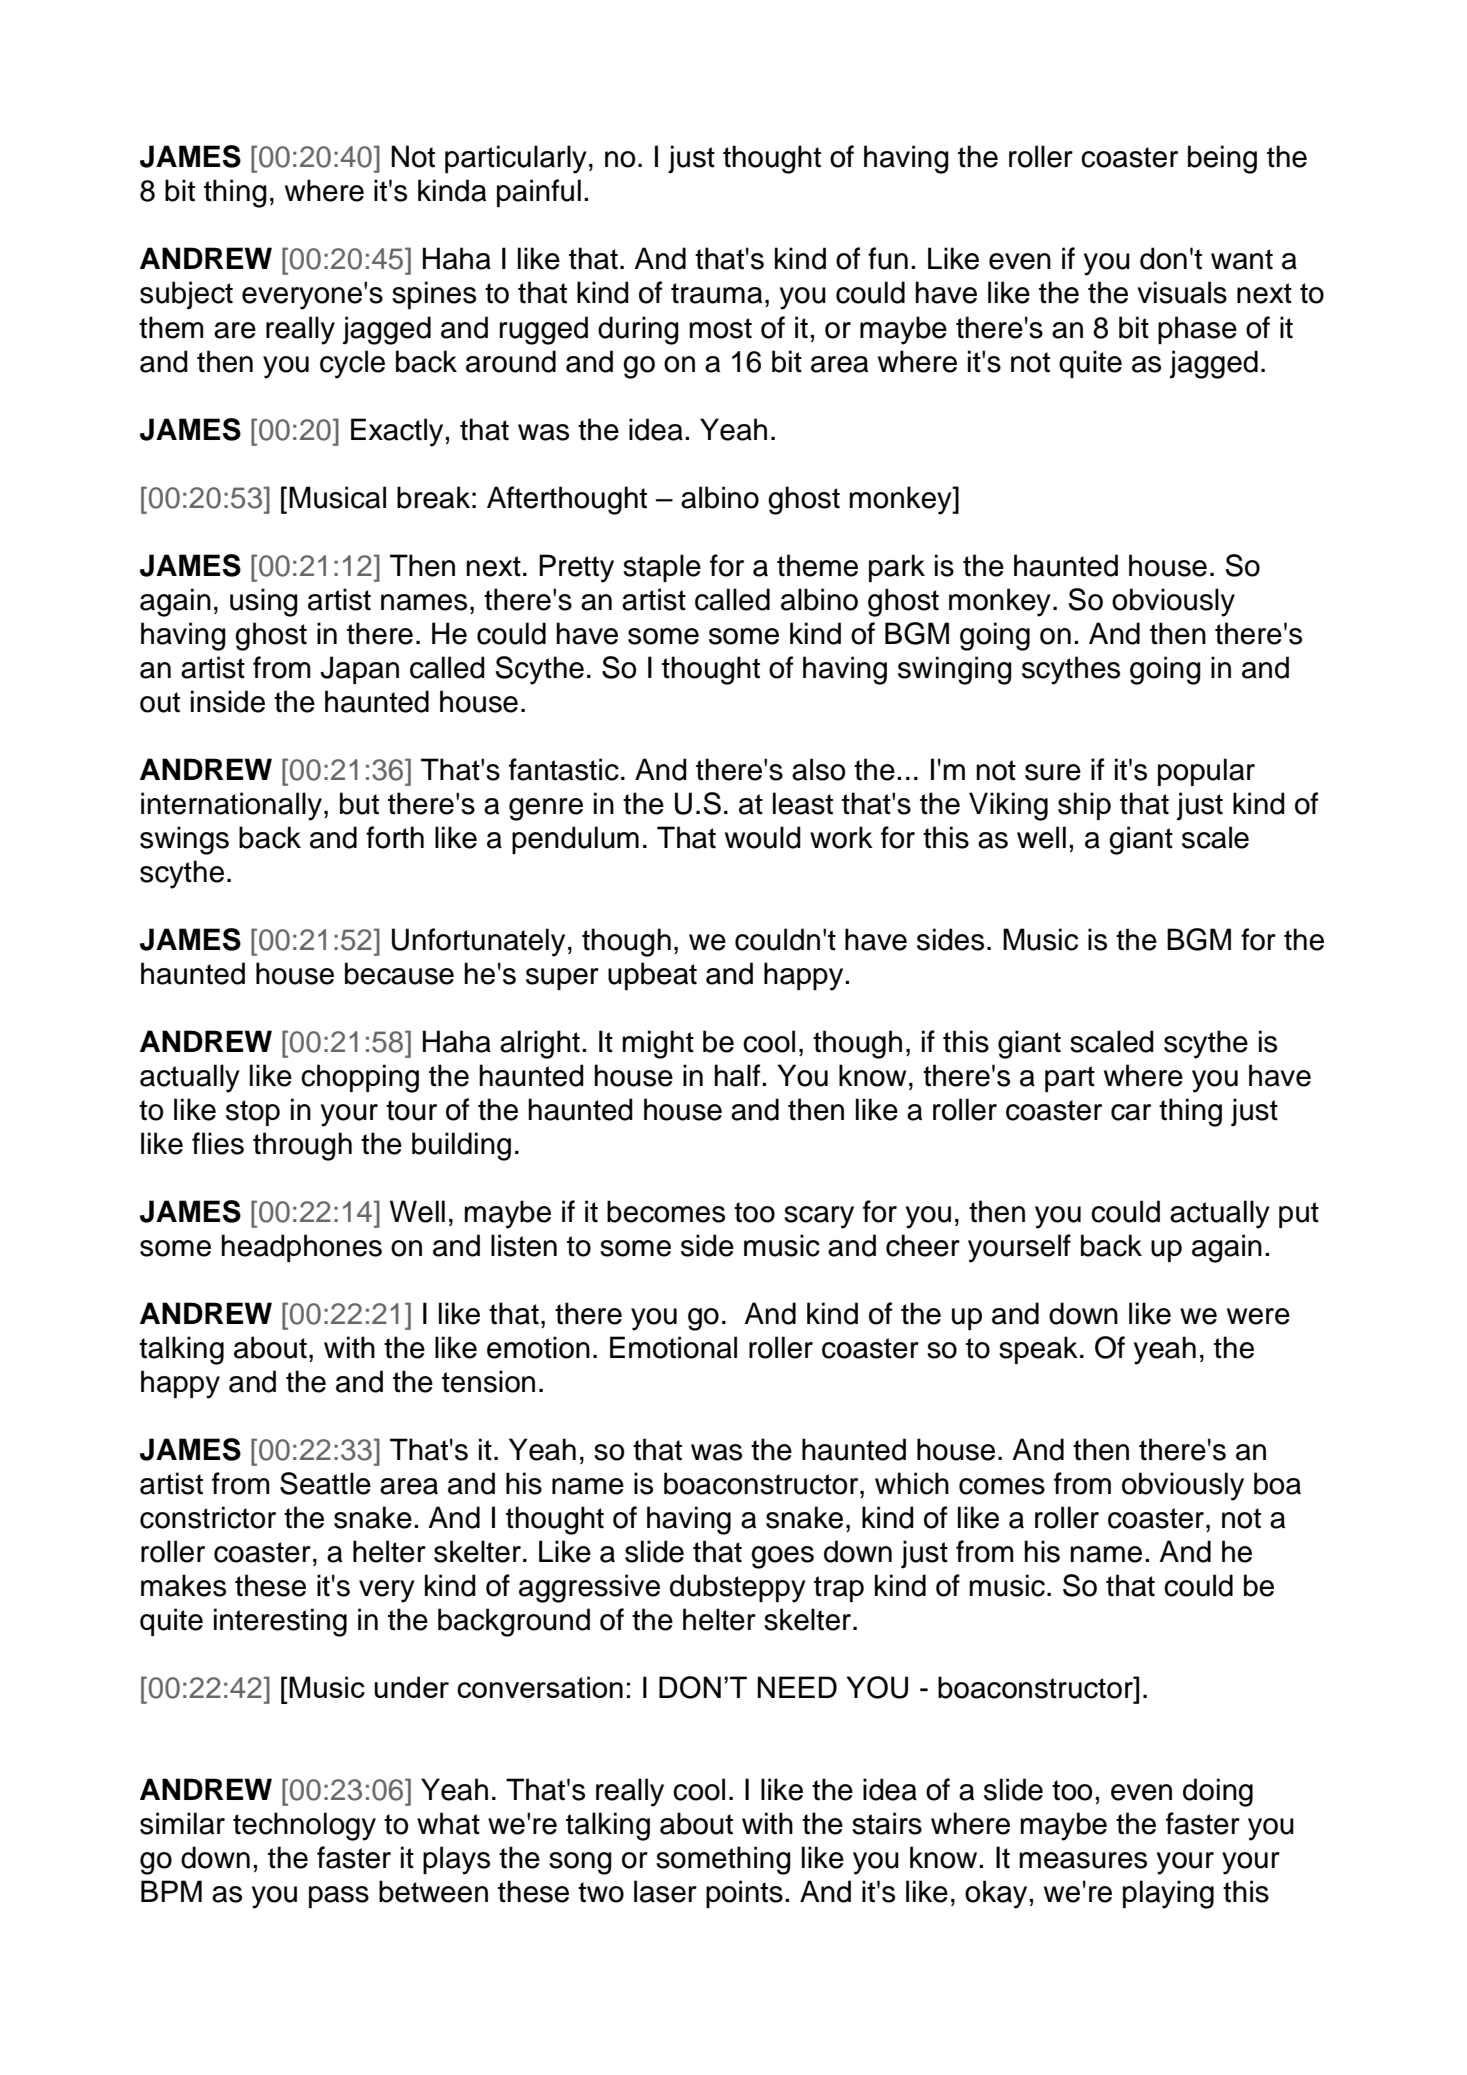 This screenshot has width=1467, height=2075. What do you see at coordinates (716, 293) in the screenshot?
I see `trauma` at bounding box center [716, 293].
